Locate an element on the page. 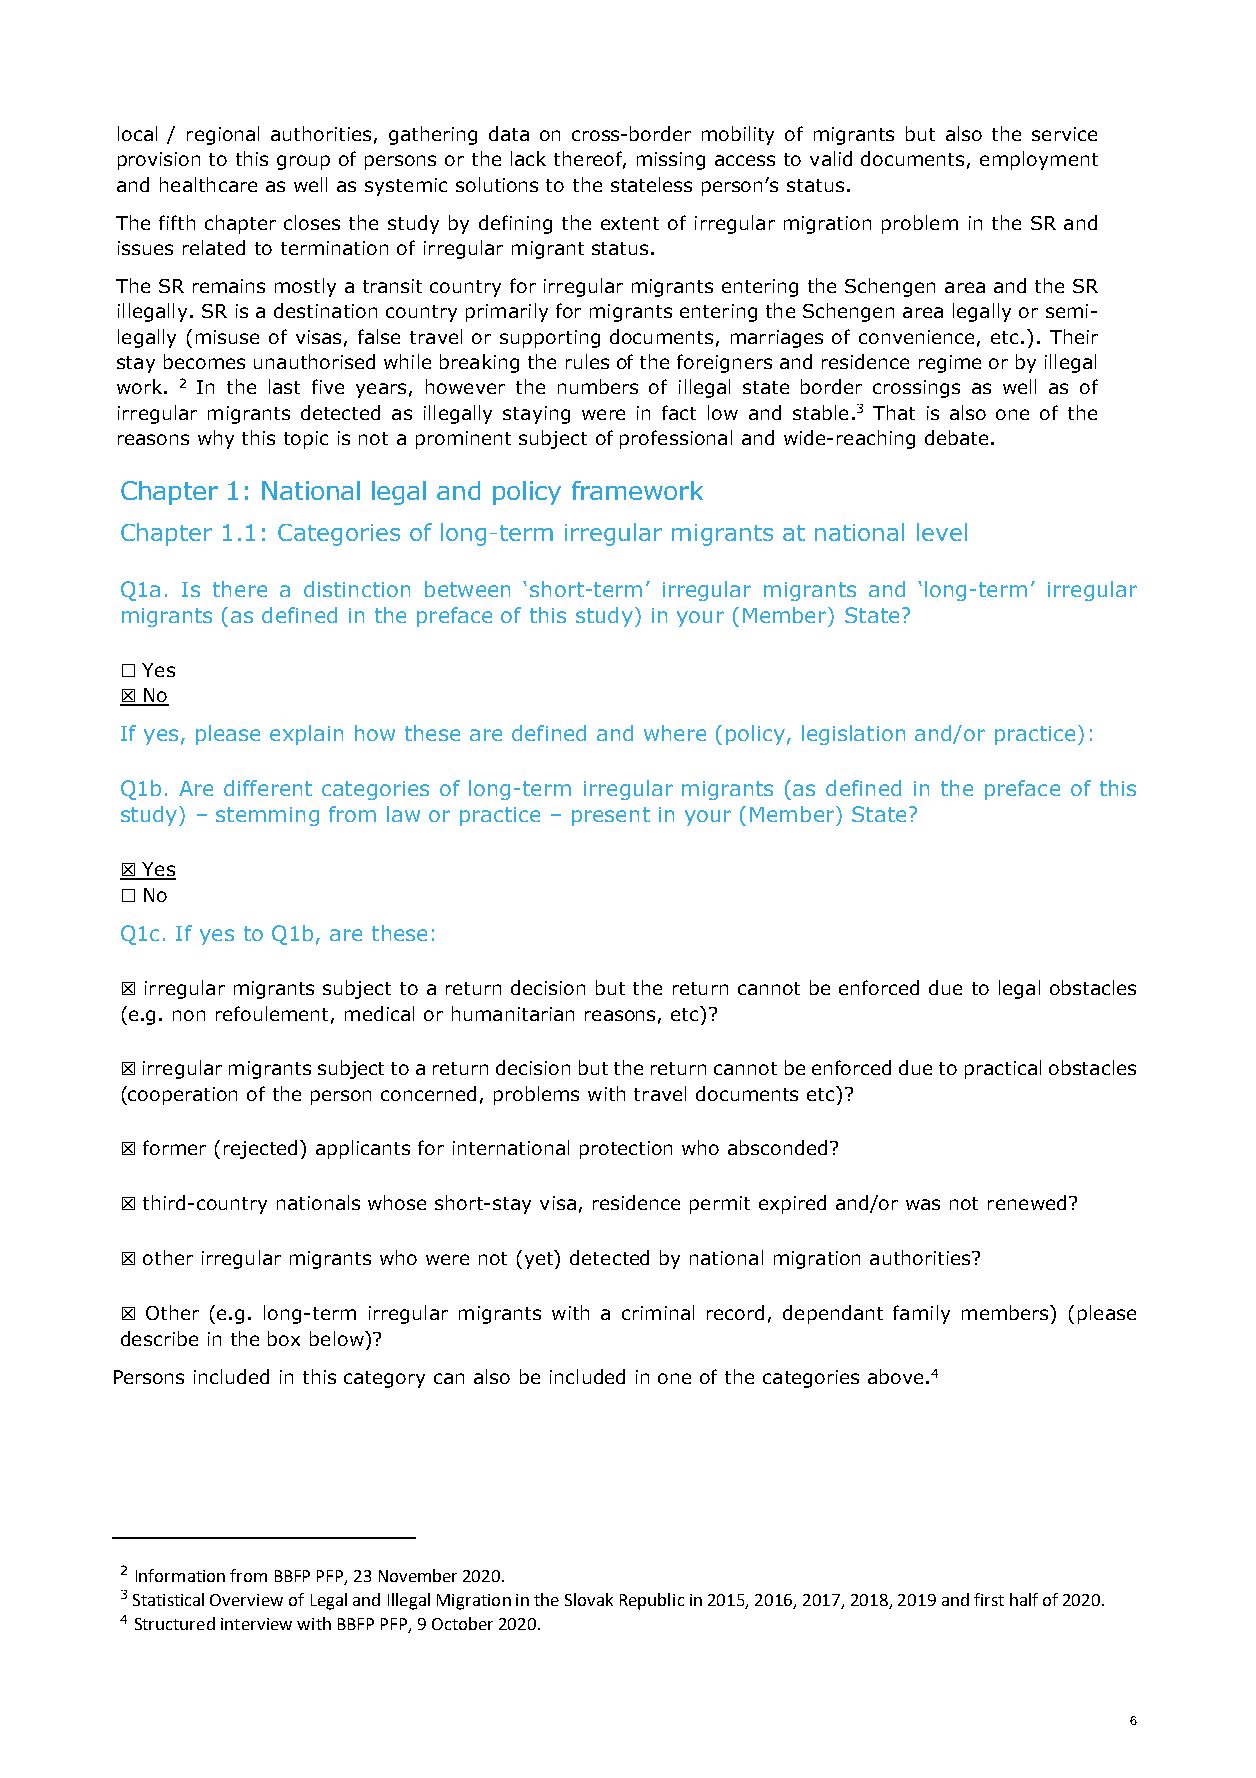 Image resolution: width=1256 pixels, height=1778 pixels. practical is located at coordinates (1003, 1069).
